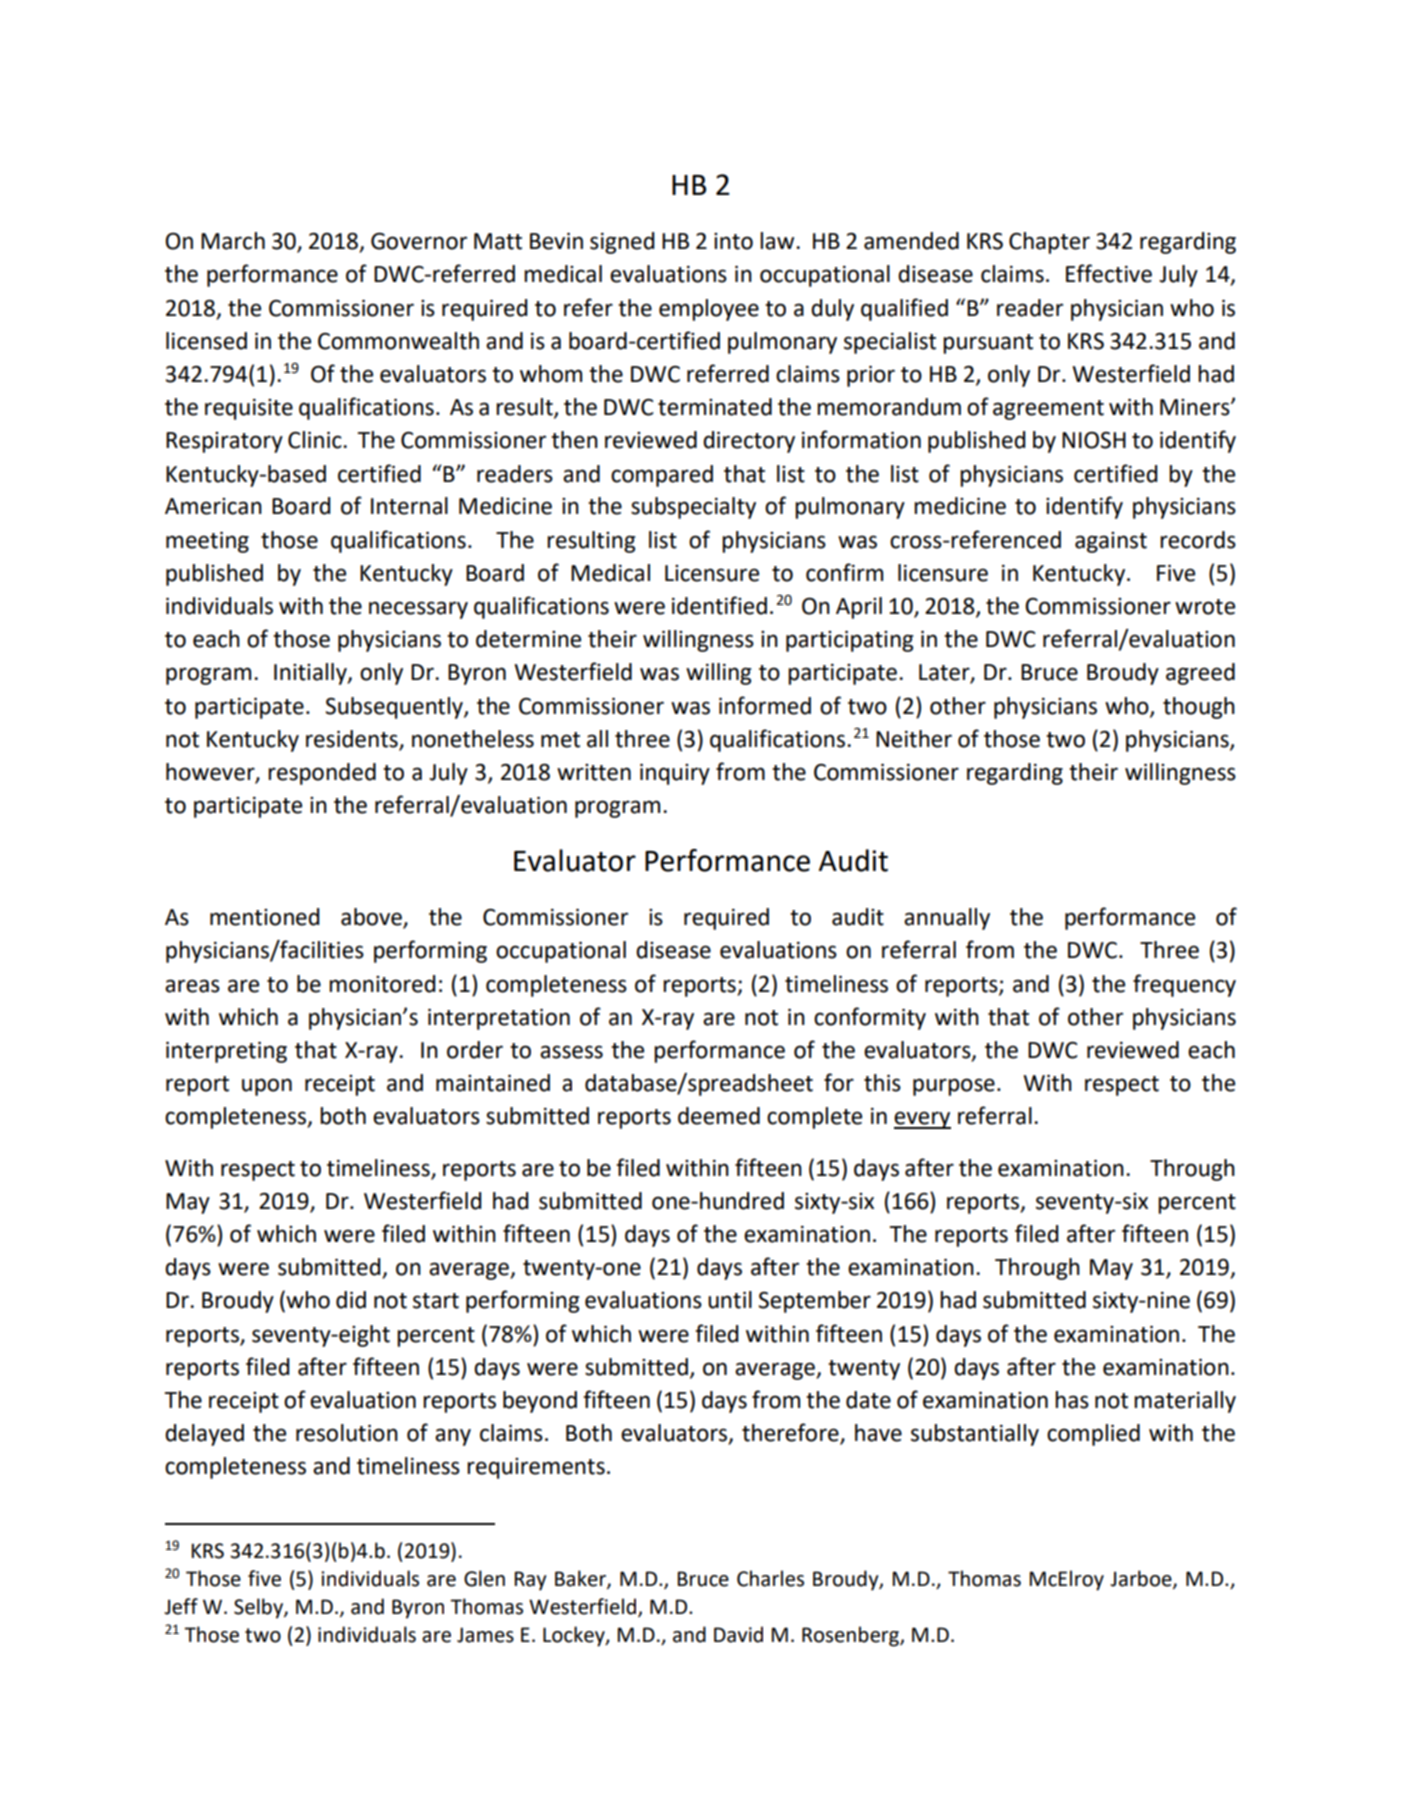 The height and width of the page is (1813, 1401). I want to click on has, so click(1072, 1400).
